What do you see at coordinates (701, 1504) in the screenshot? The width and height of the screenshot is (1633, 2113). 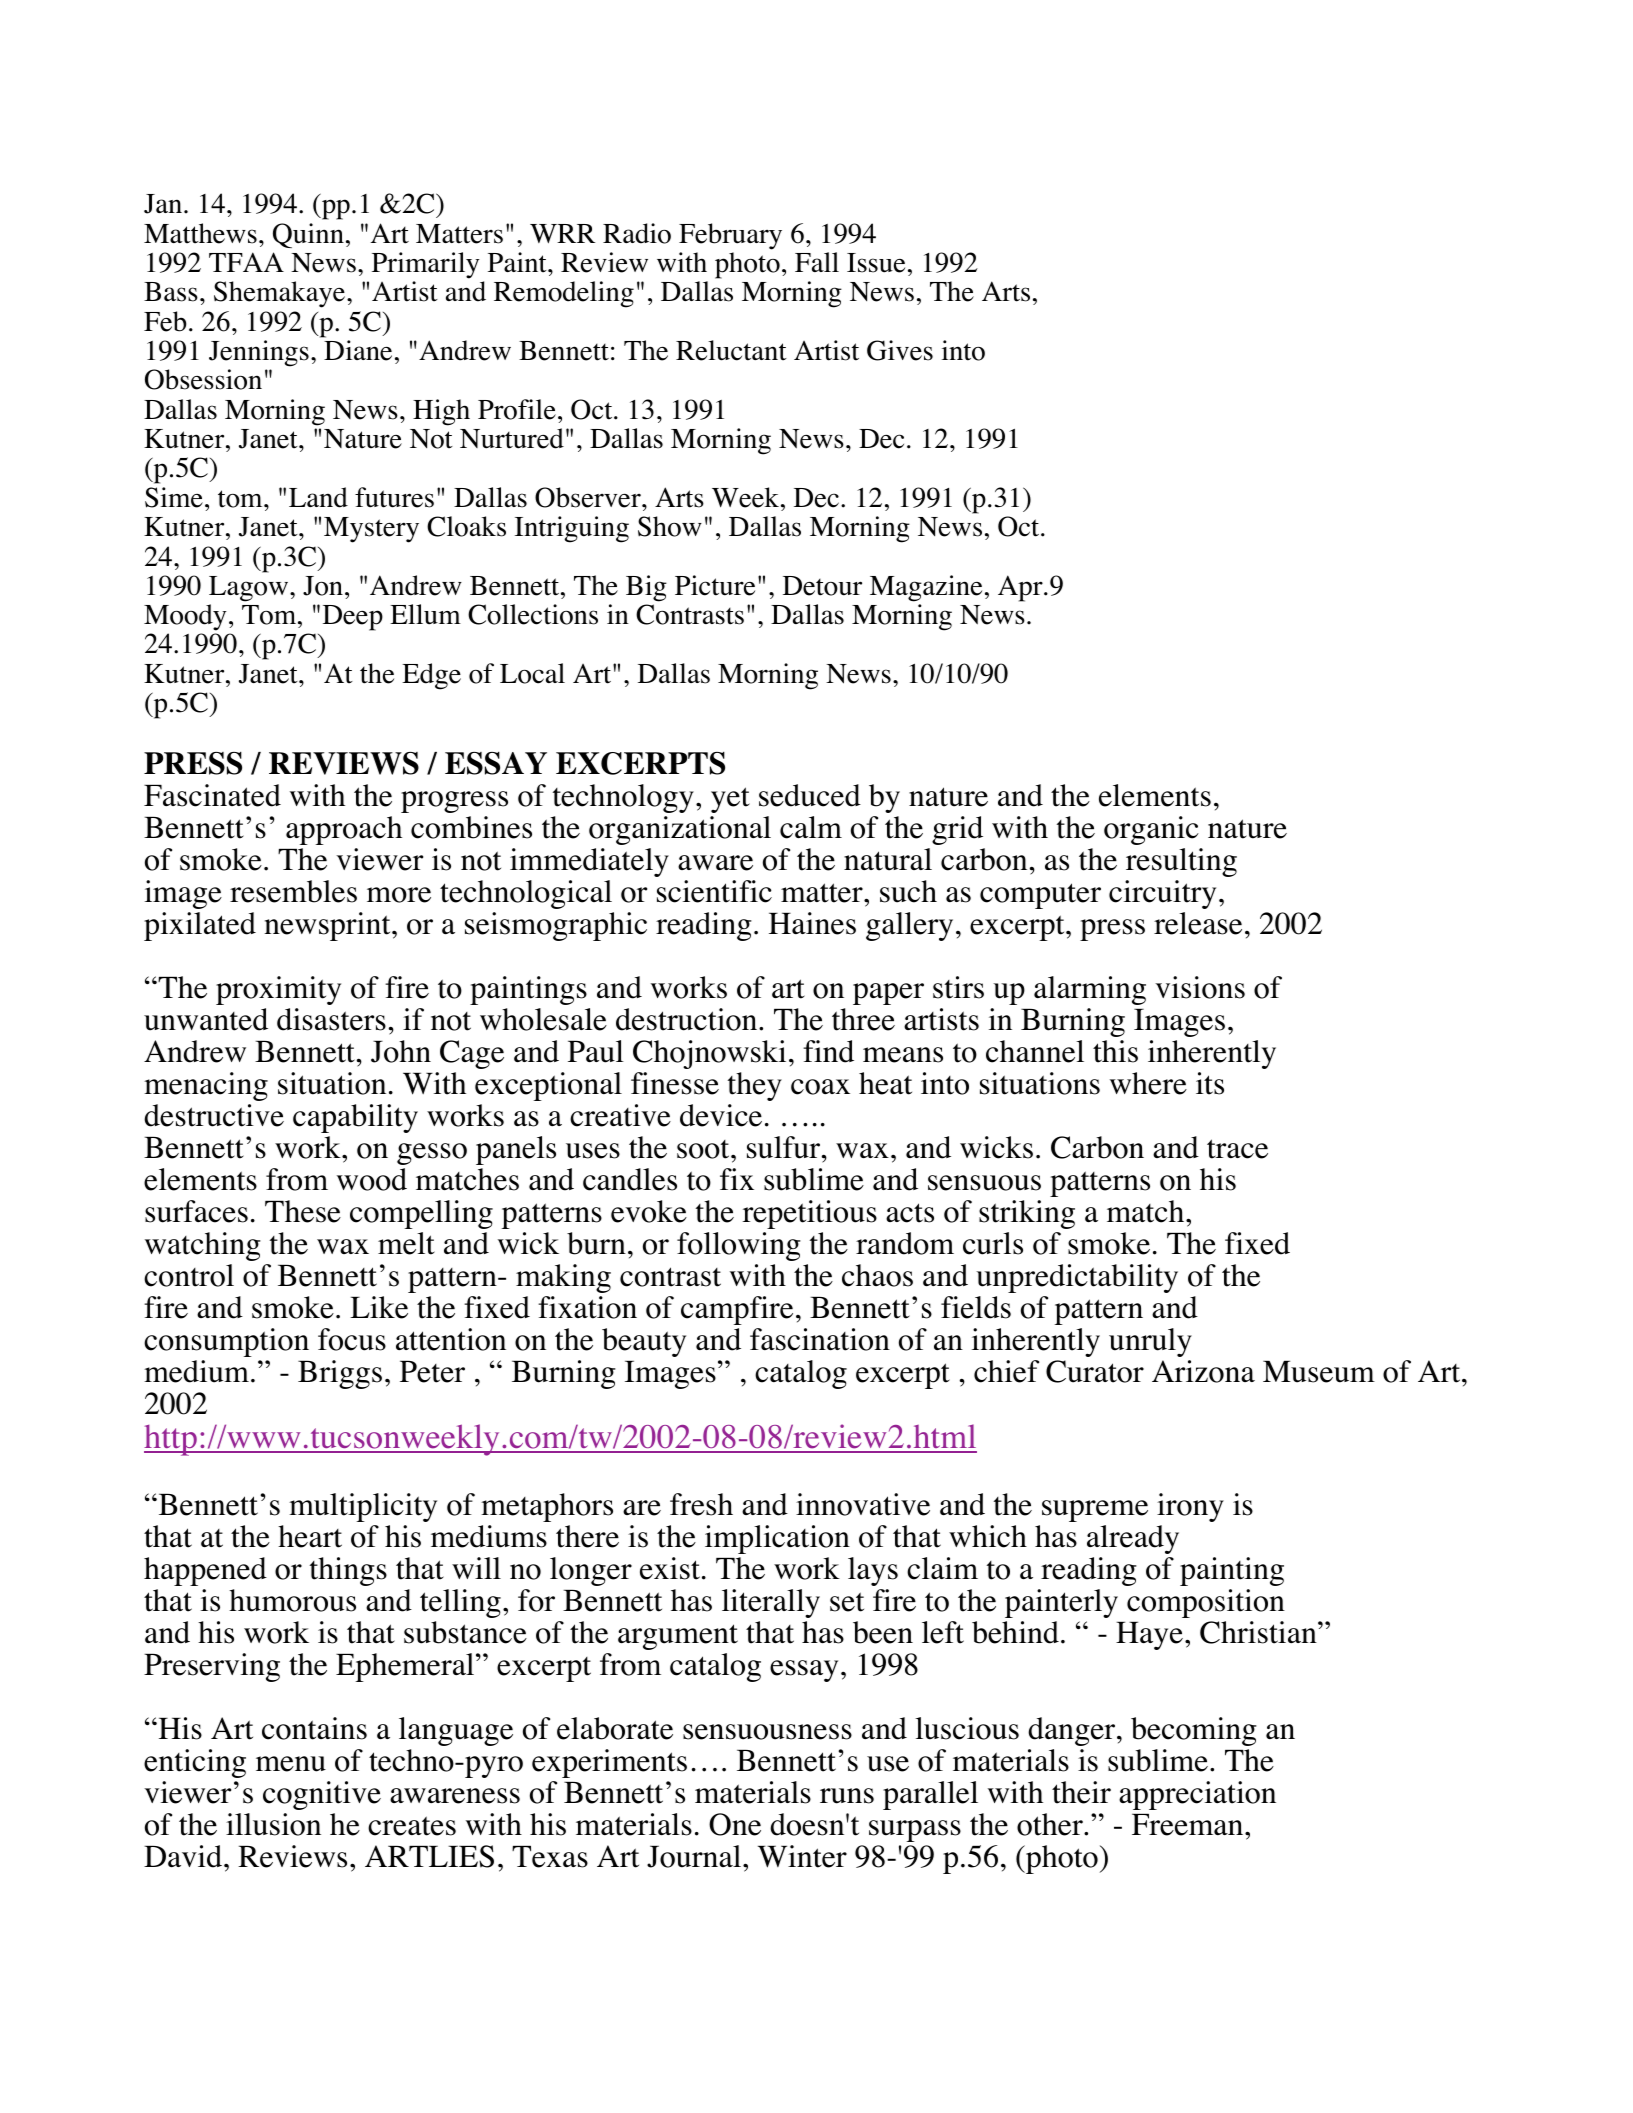 I see `fresh` at bounding box center [701, 1504].
